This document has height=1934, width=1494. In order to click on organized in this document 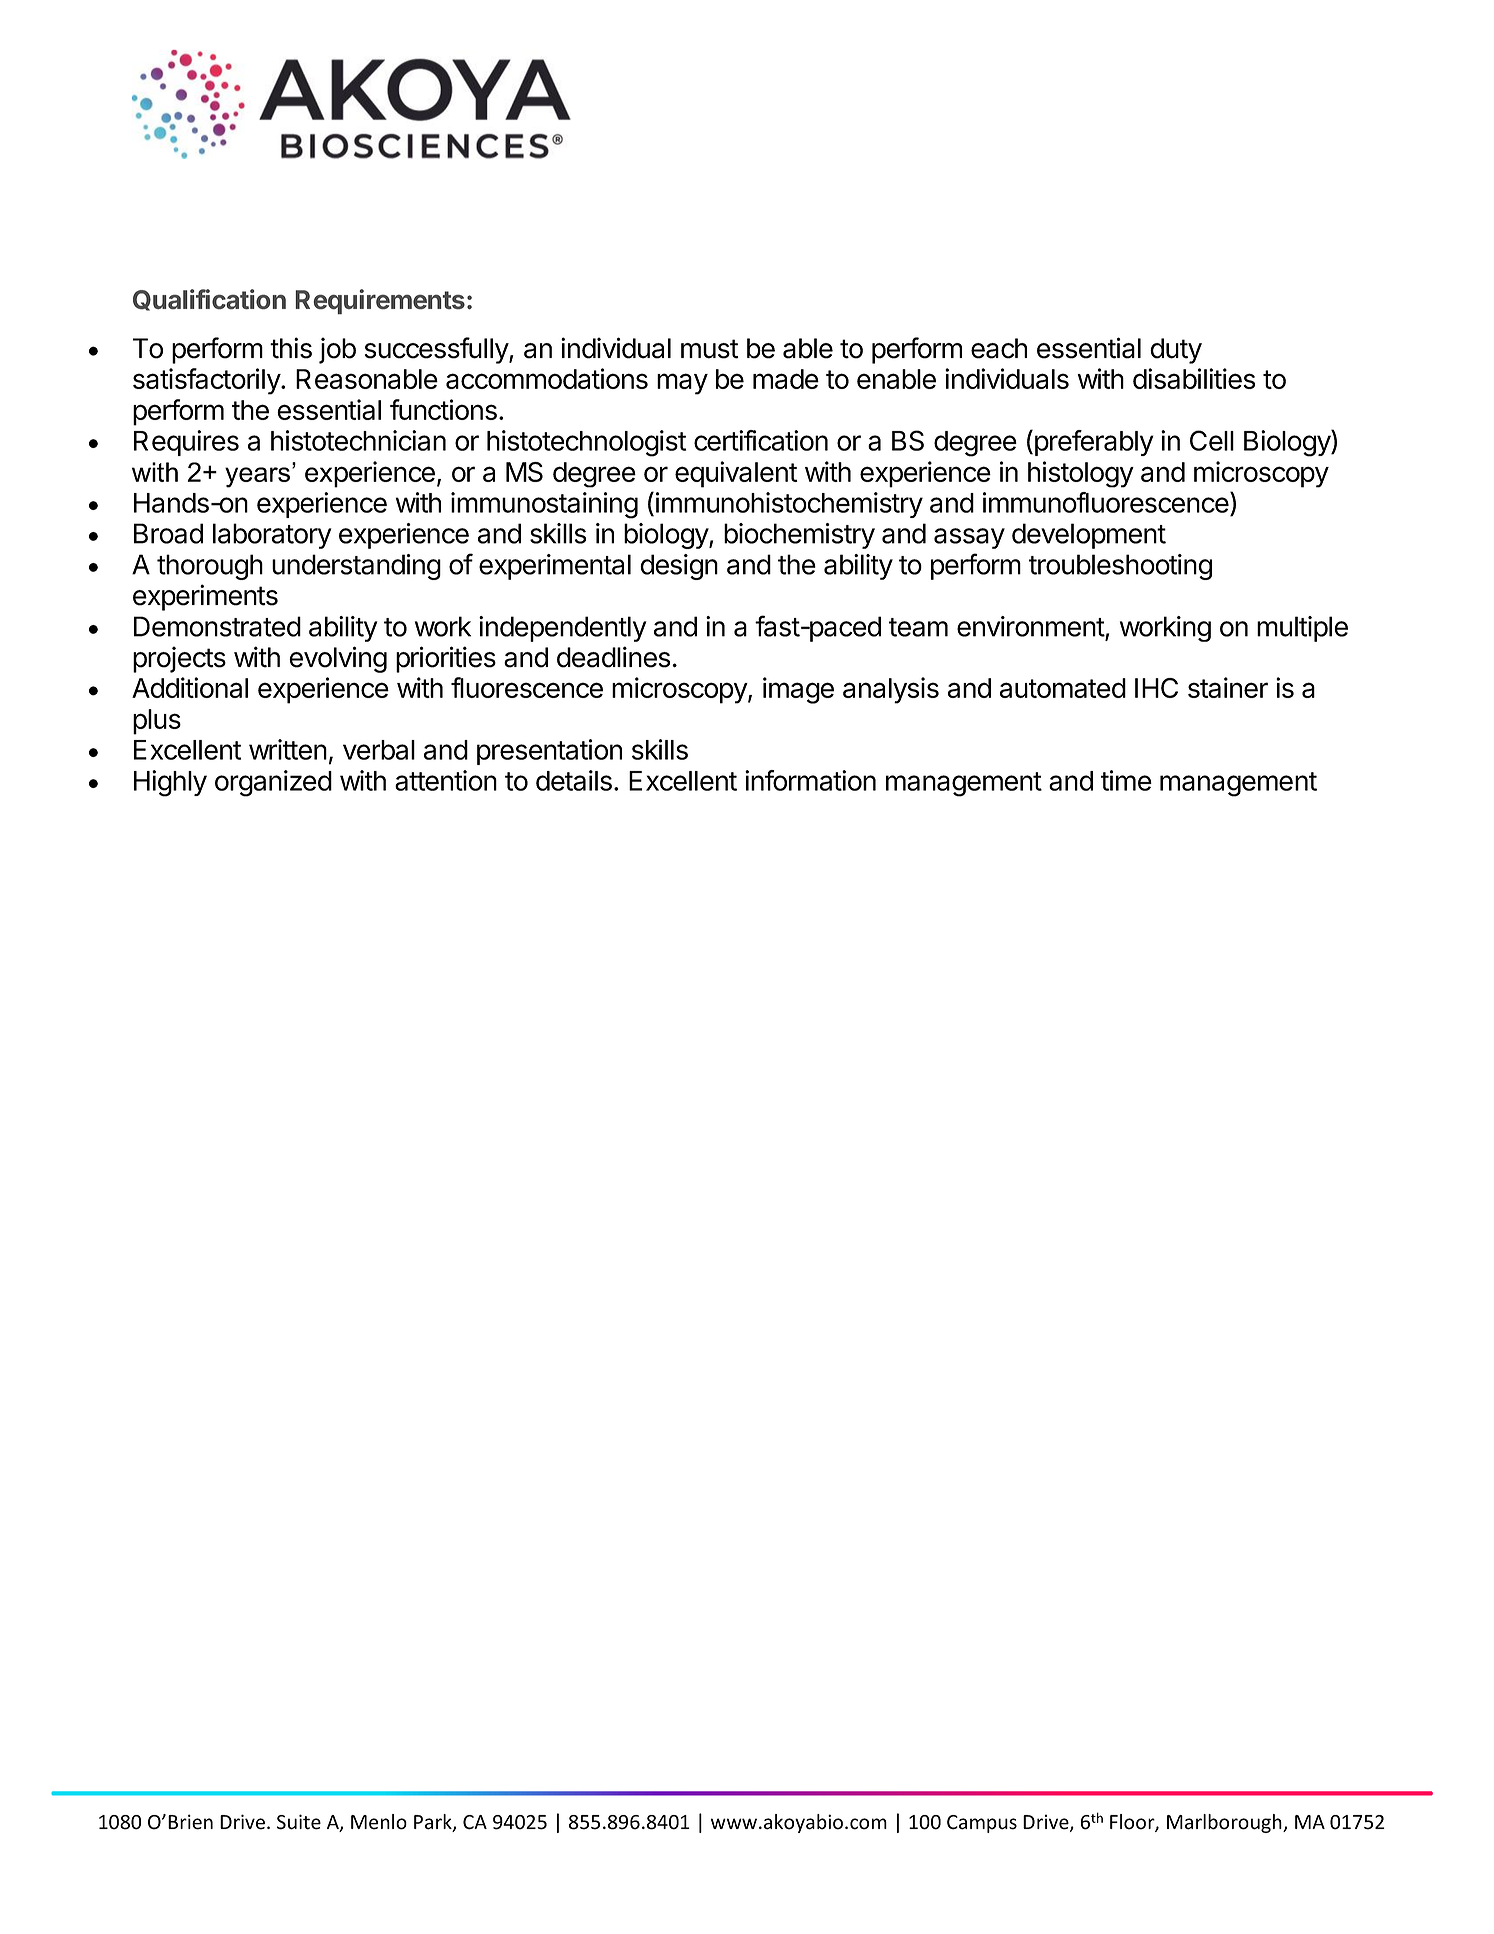, I will do `click(273, 783)`.
